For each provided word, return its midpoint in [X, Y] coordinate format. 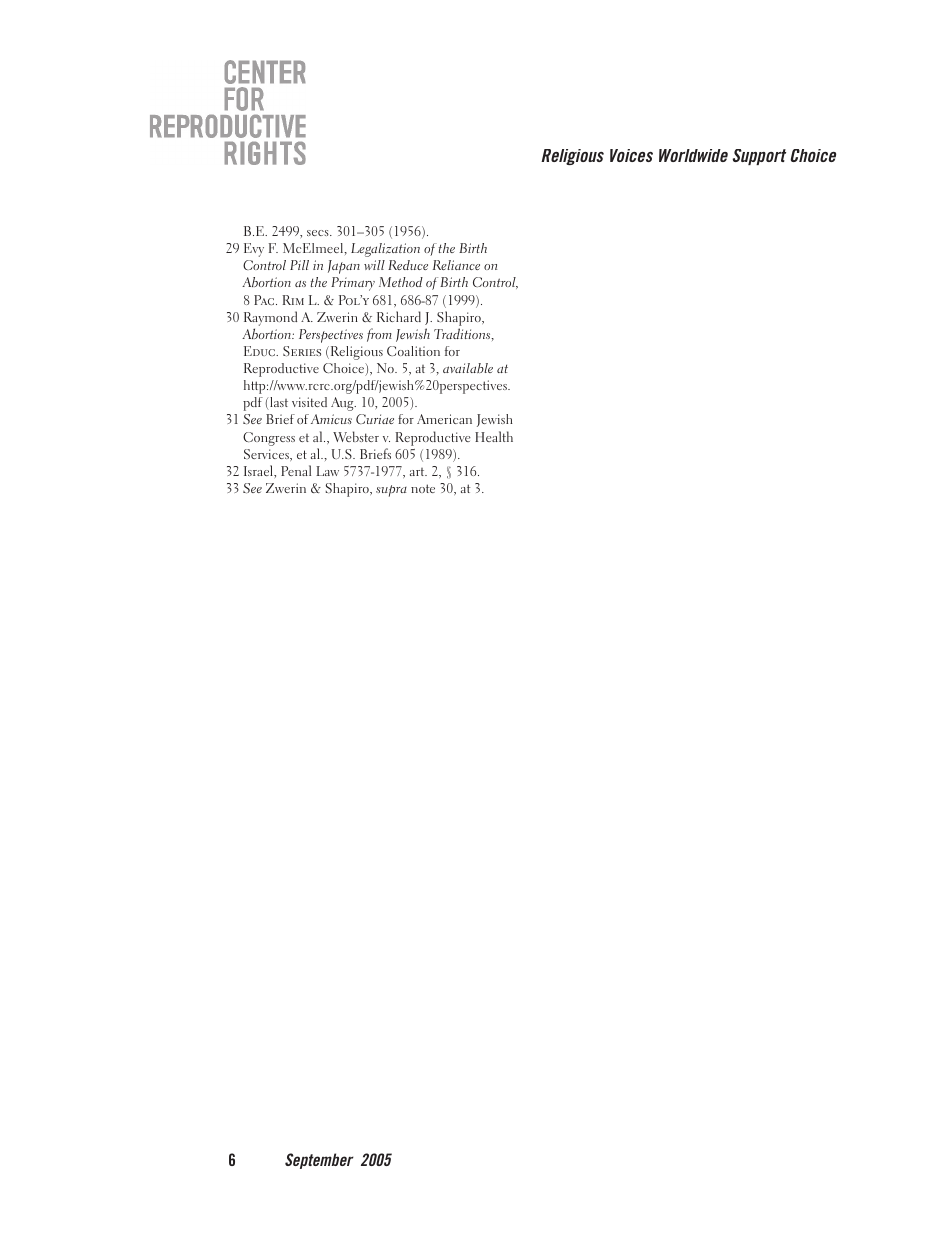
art [418, 472]
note [423, 488]
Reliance [456, 265]
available [468, 368]
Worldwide [693, 155]
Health [494, 436]
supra [391, 491]
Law [327, 471]
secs [319, 233]
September [319, 1161]
